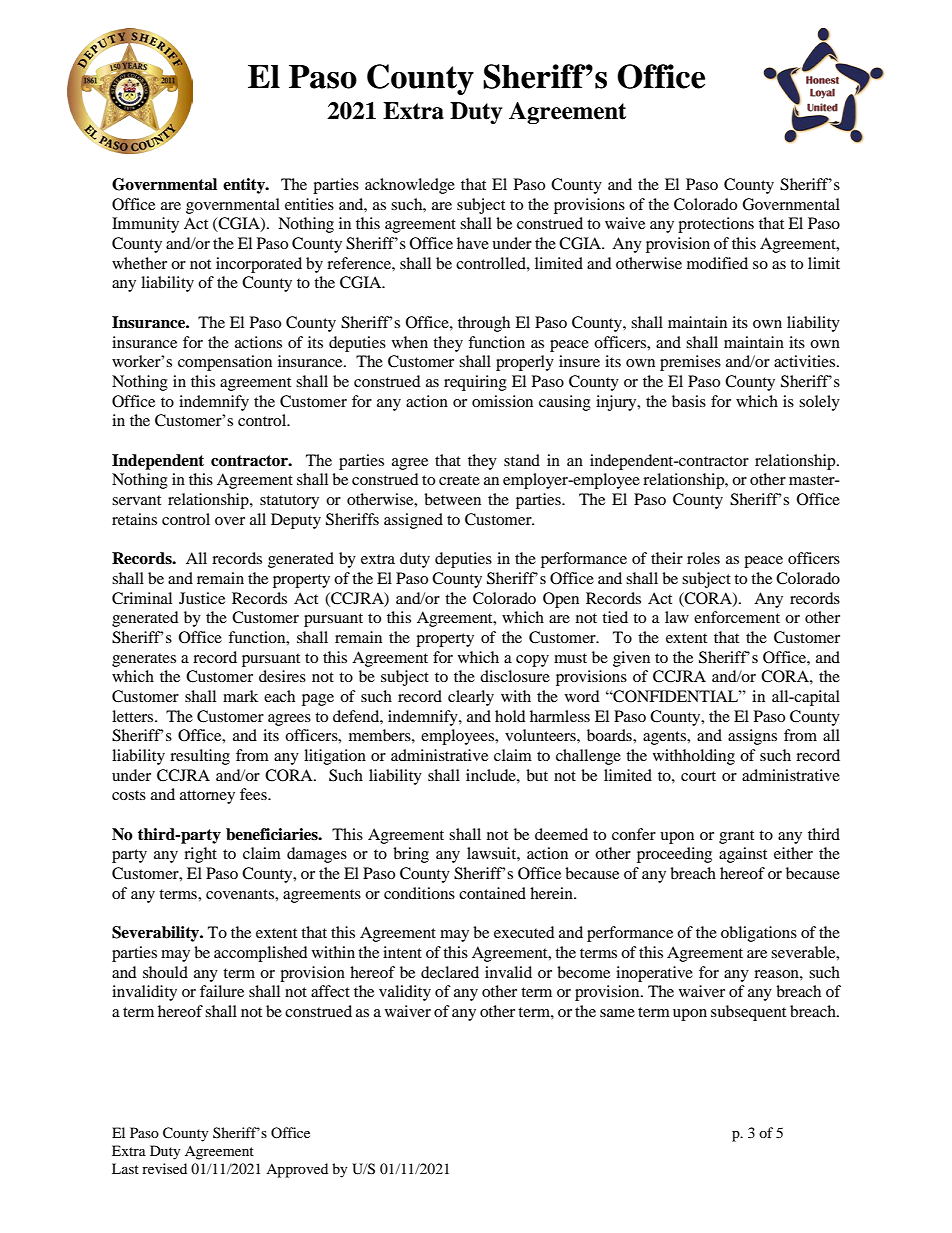 This image has height=1233, width=952. Describe the element at coordinates (689, 401) in the image. I see `basis` at that location.
